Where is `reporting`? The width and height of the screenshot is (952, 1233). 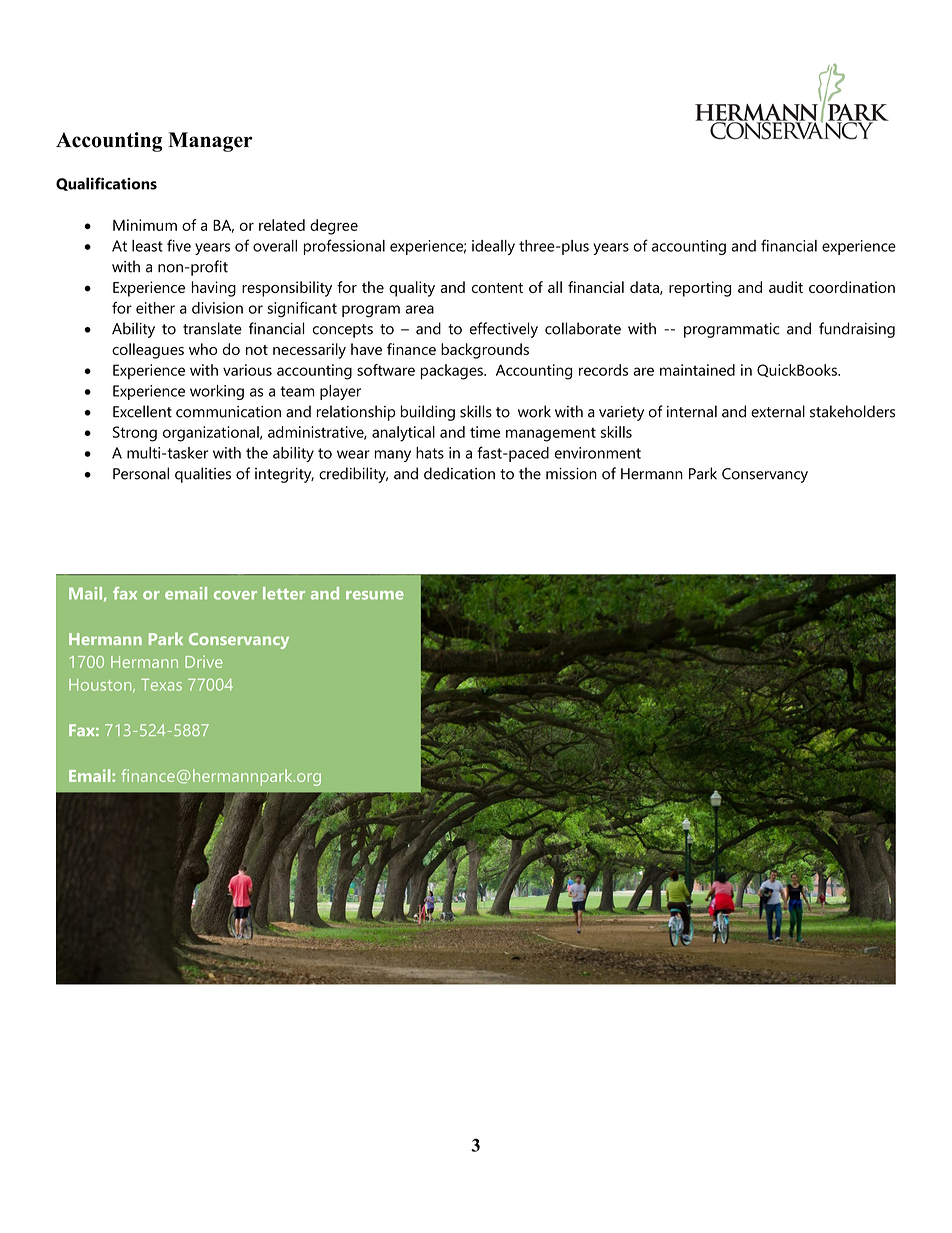
reporting is located at coordinates (700, 289).
